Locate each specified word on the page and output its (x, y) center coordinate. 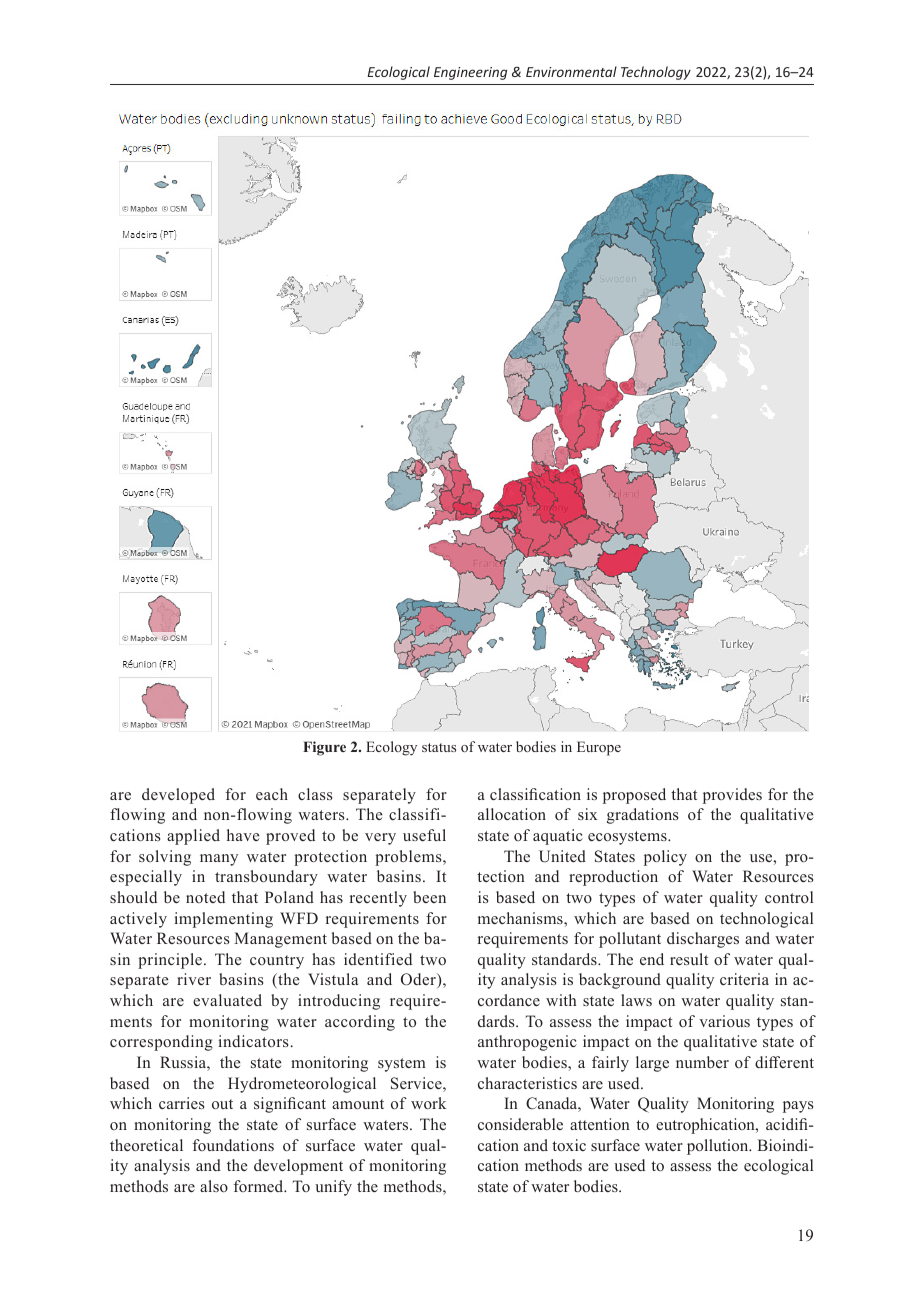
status (439, 747)
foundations (233, 1145)
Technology (656, 73)
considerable (520, 1124)
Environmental (571, 71)
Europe (599, 748)
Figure (324, 748)
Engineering (470, 73)
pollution (719, 1147)
